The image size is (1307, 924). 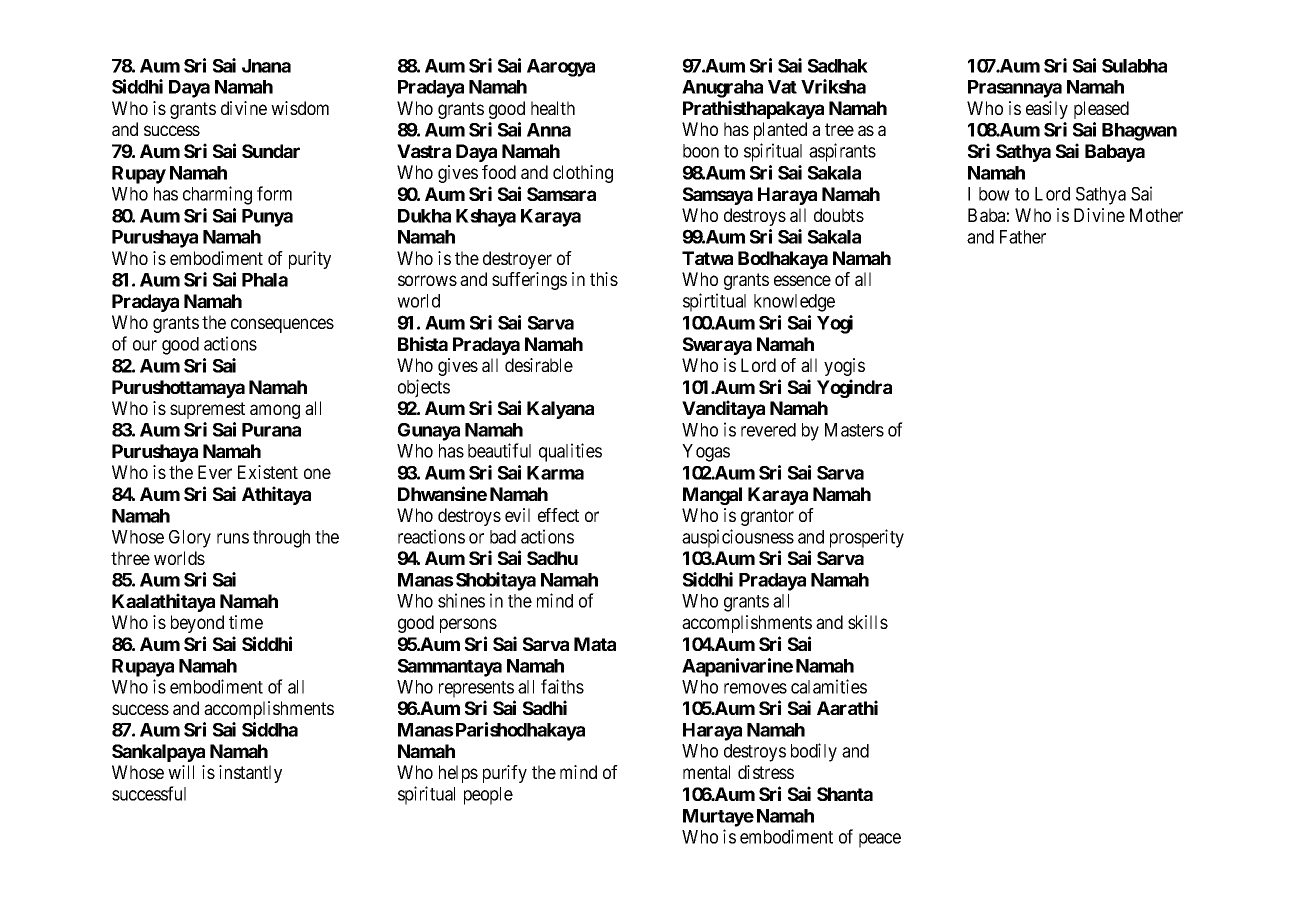 I want to click on Tatwa, so click(x=707, y=258).
